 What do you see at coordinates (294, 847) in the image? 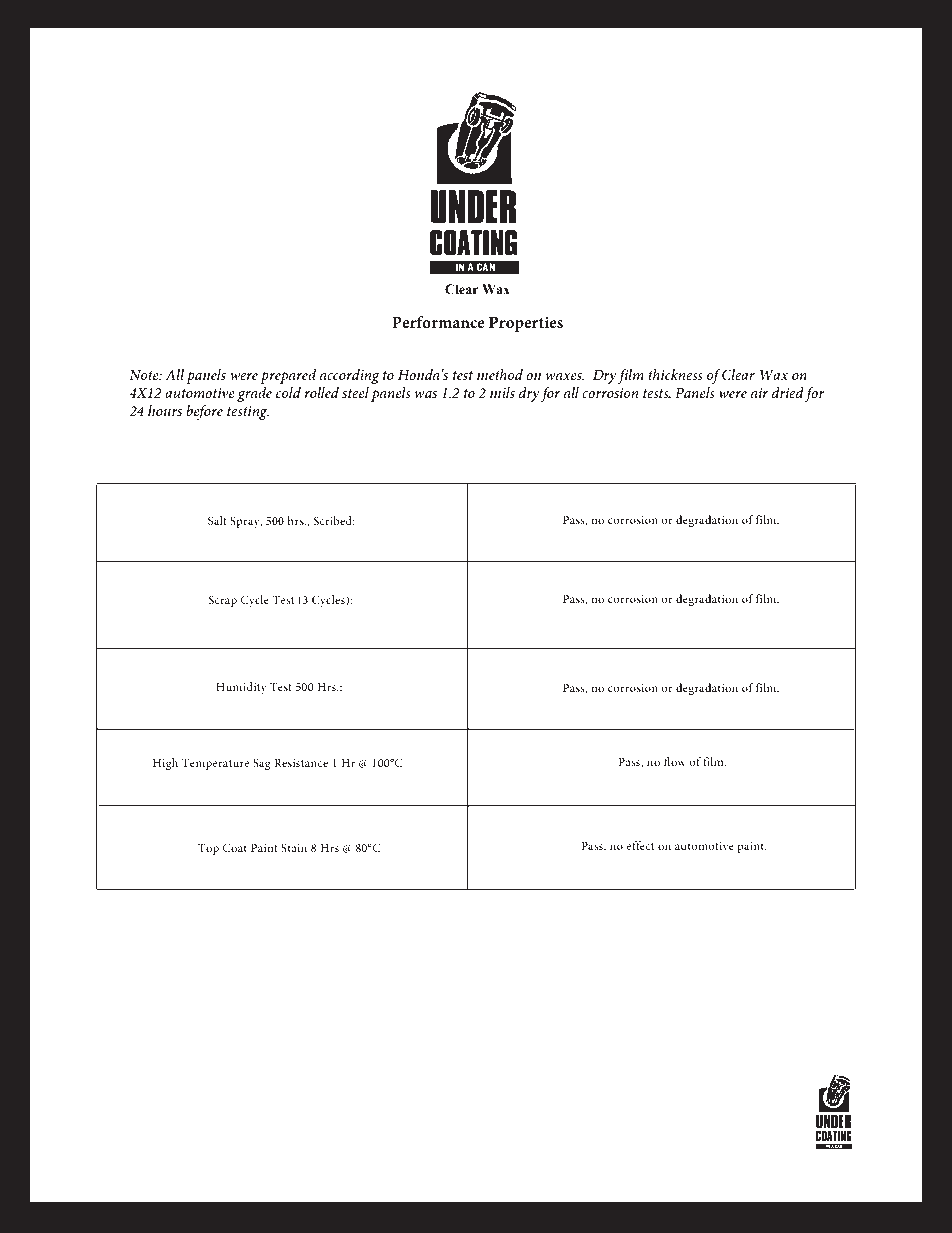
I see `Stain` at bounding box center [294, 847].
